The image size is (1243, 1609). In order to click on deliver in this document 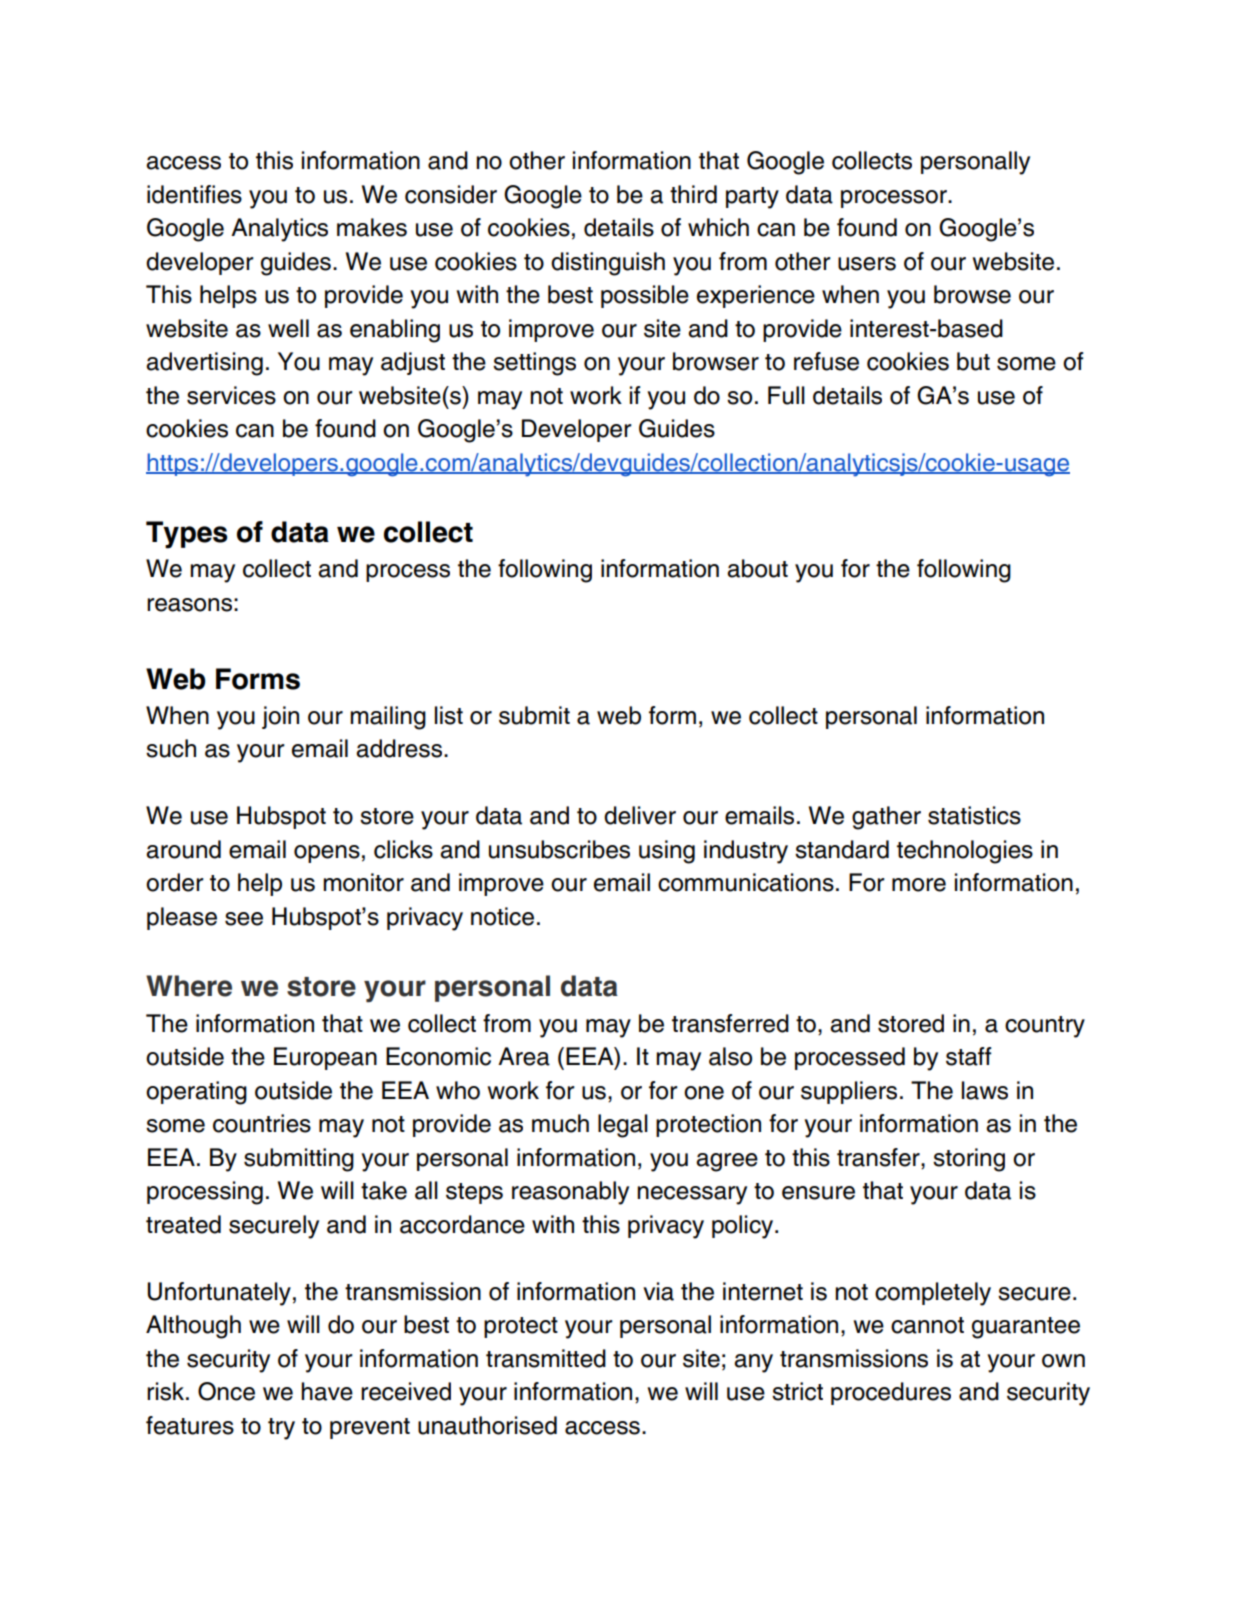, I will do `click(640, 815)`.
